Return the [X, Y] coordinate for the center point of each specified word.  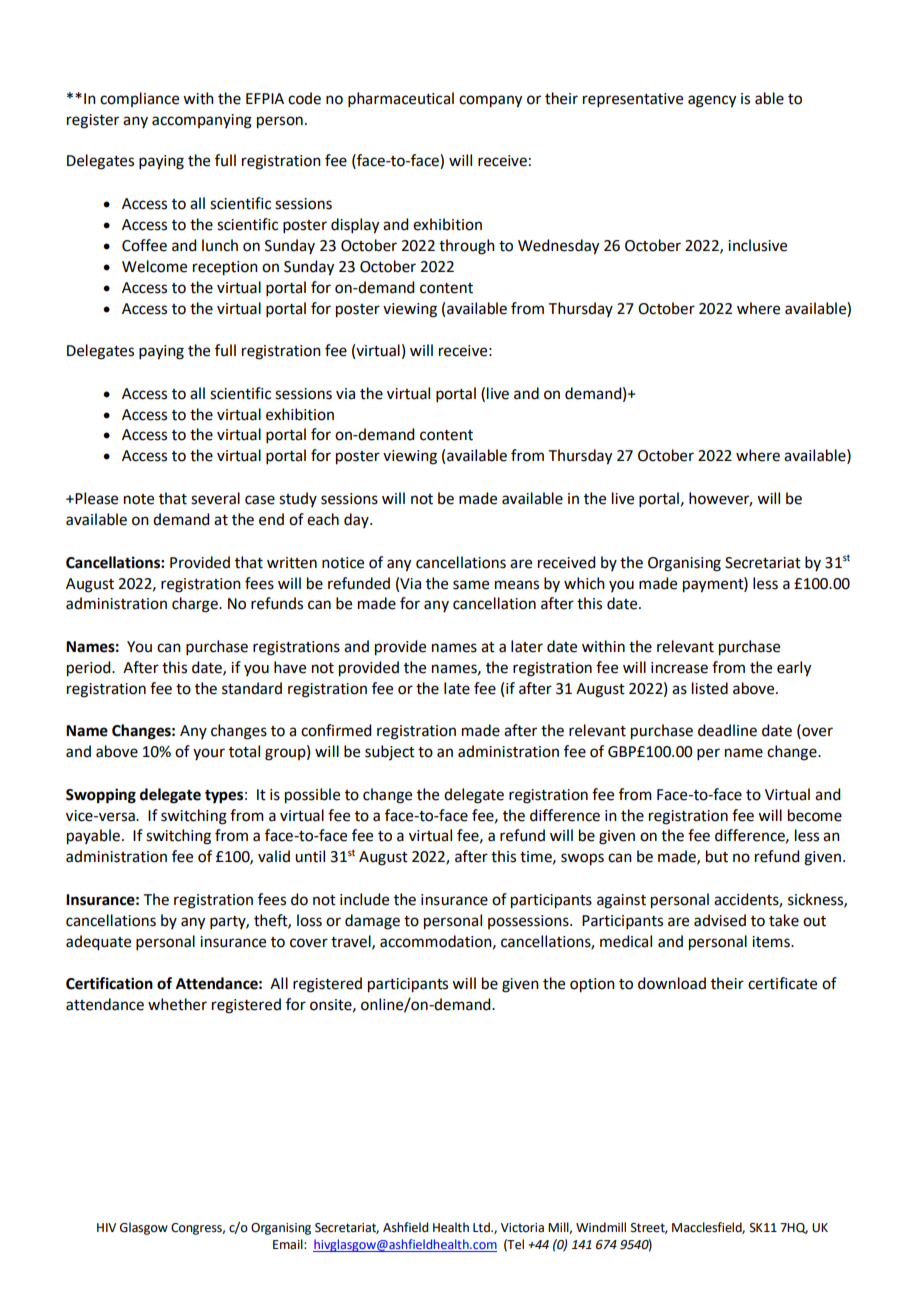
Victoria [522, 1228]
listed [710, 688]
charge [196, 605]
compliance [139, 99]
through [467, 247]
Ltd [482, 1227]
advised [720, 920]
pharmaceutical [401, 99]
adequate [98, 943]
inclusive [757, 245]
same [471, 585]
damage [372, 922]
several [215, 498]
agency [712, 101]
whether [177, 1004]
